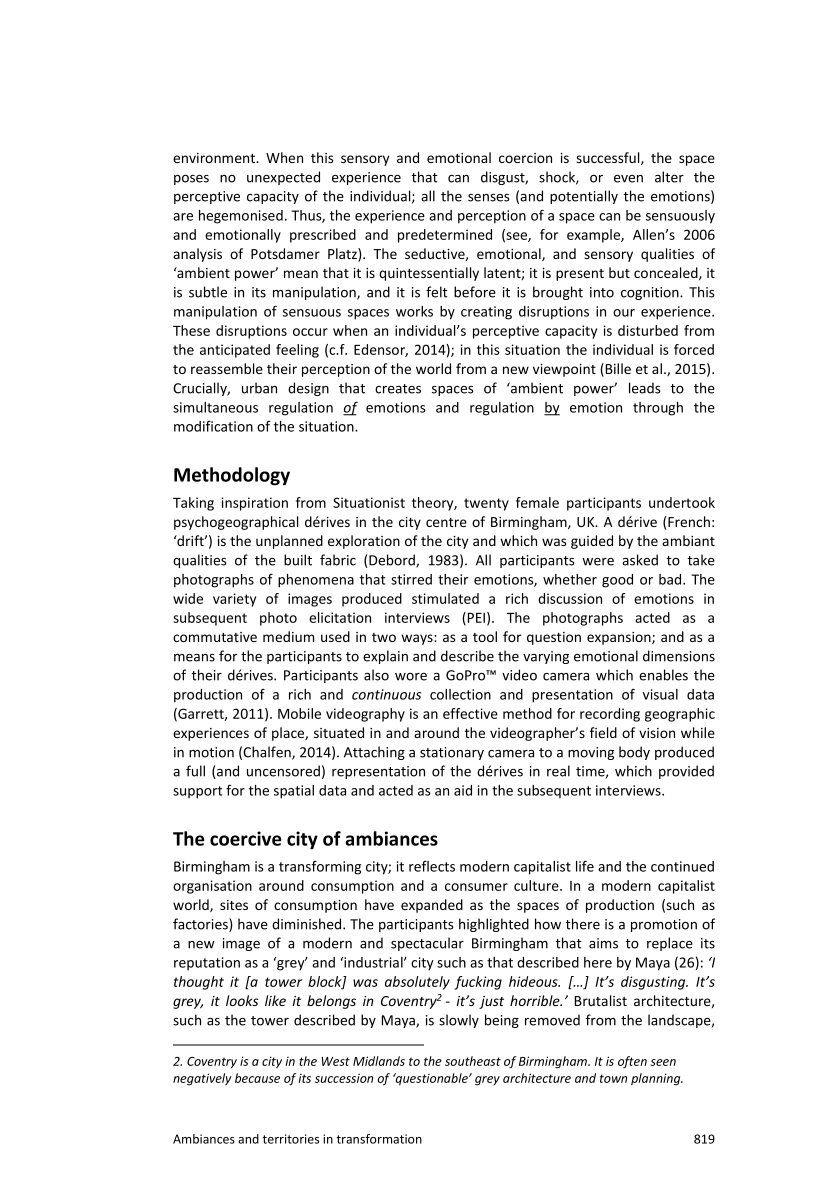 The height and width of the document is (1186, 816). What do you see at coordinates (682, 866) in the document?
I see `continued` at bounding box center [682, 866].
